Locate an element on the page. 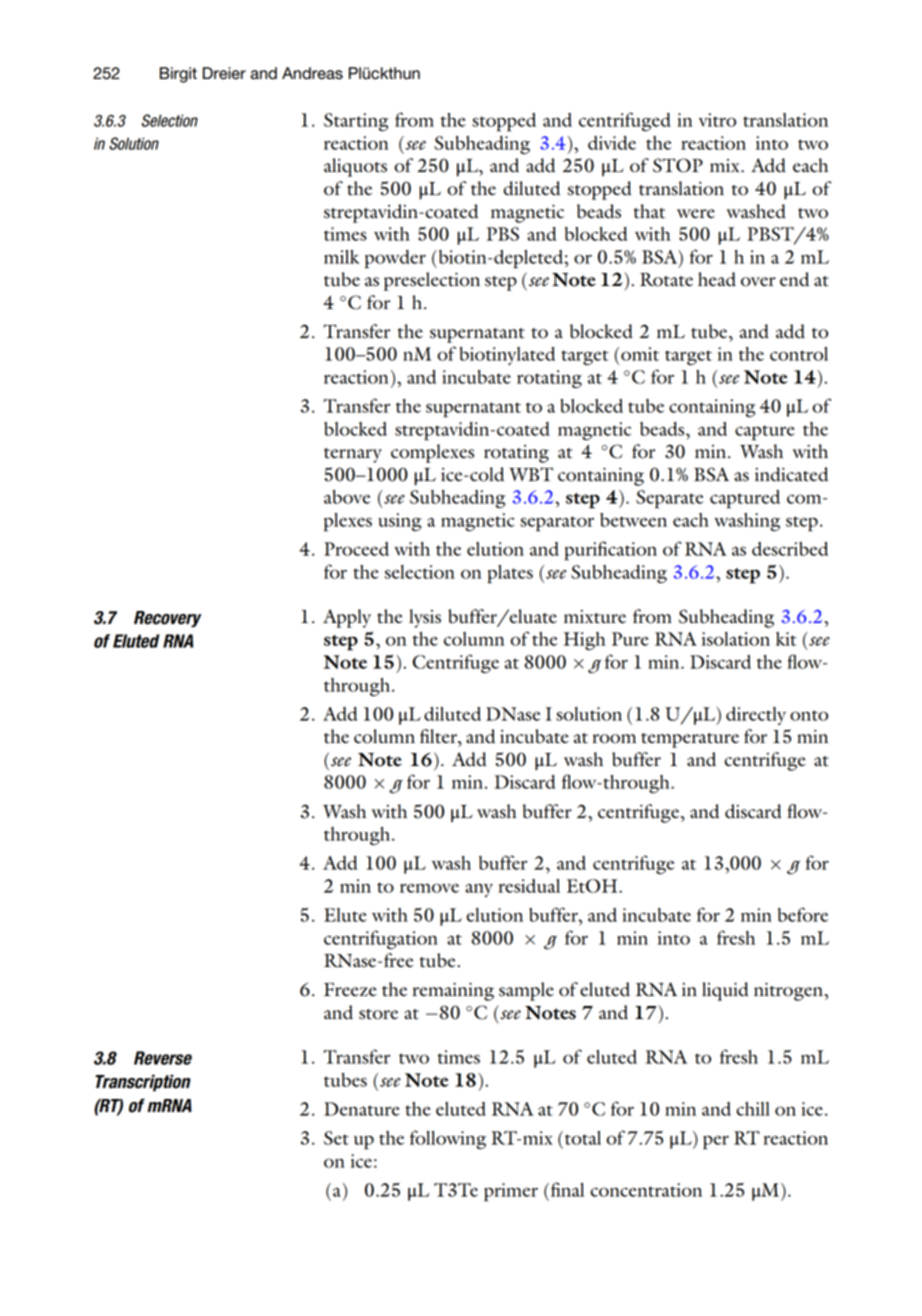 Image resolution: width=922 pixels, height=1316 pixels. Set is located at coordinates (336, 1138).
